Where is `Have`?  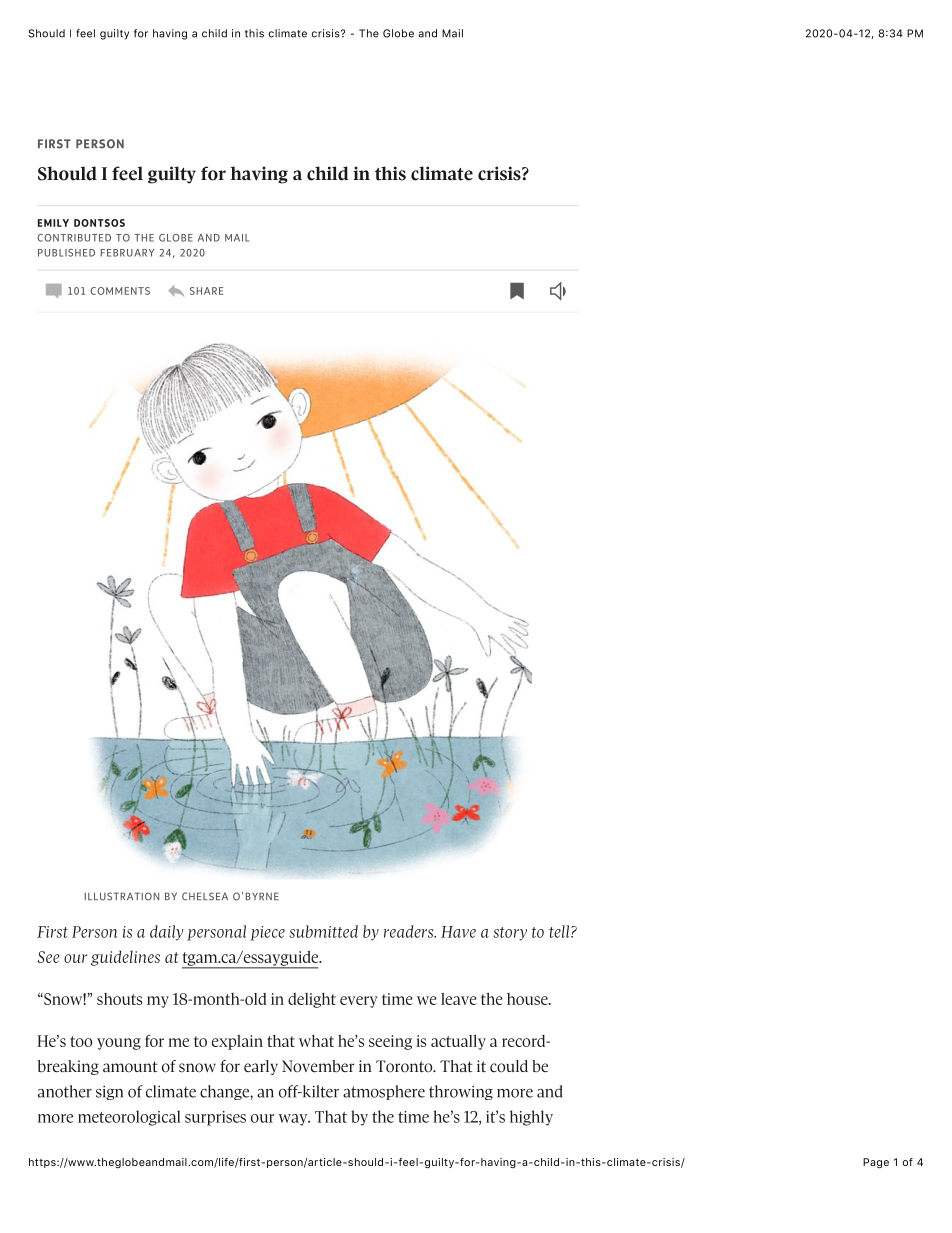 Have is located at coordinates (458, 932).
